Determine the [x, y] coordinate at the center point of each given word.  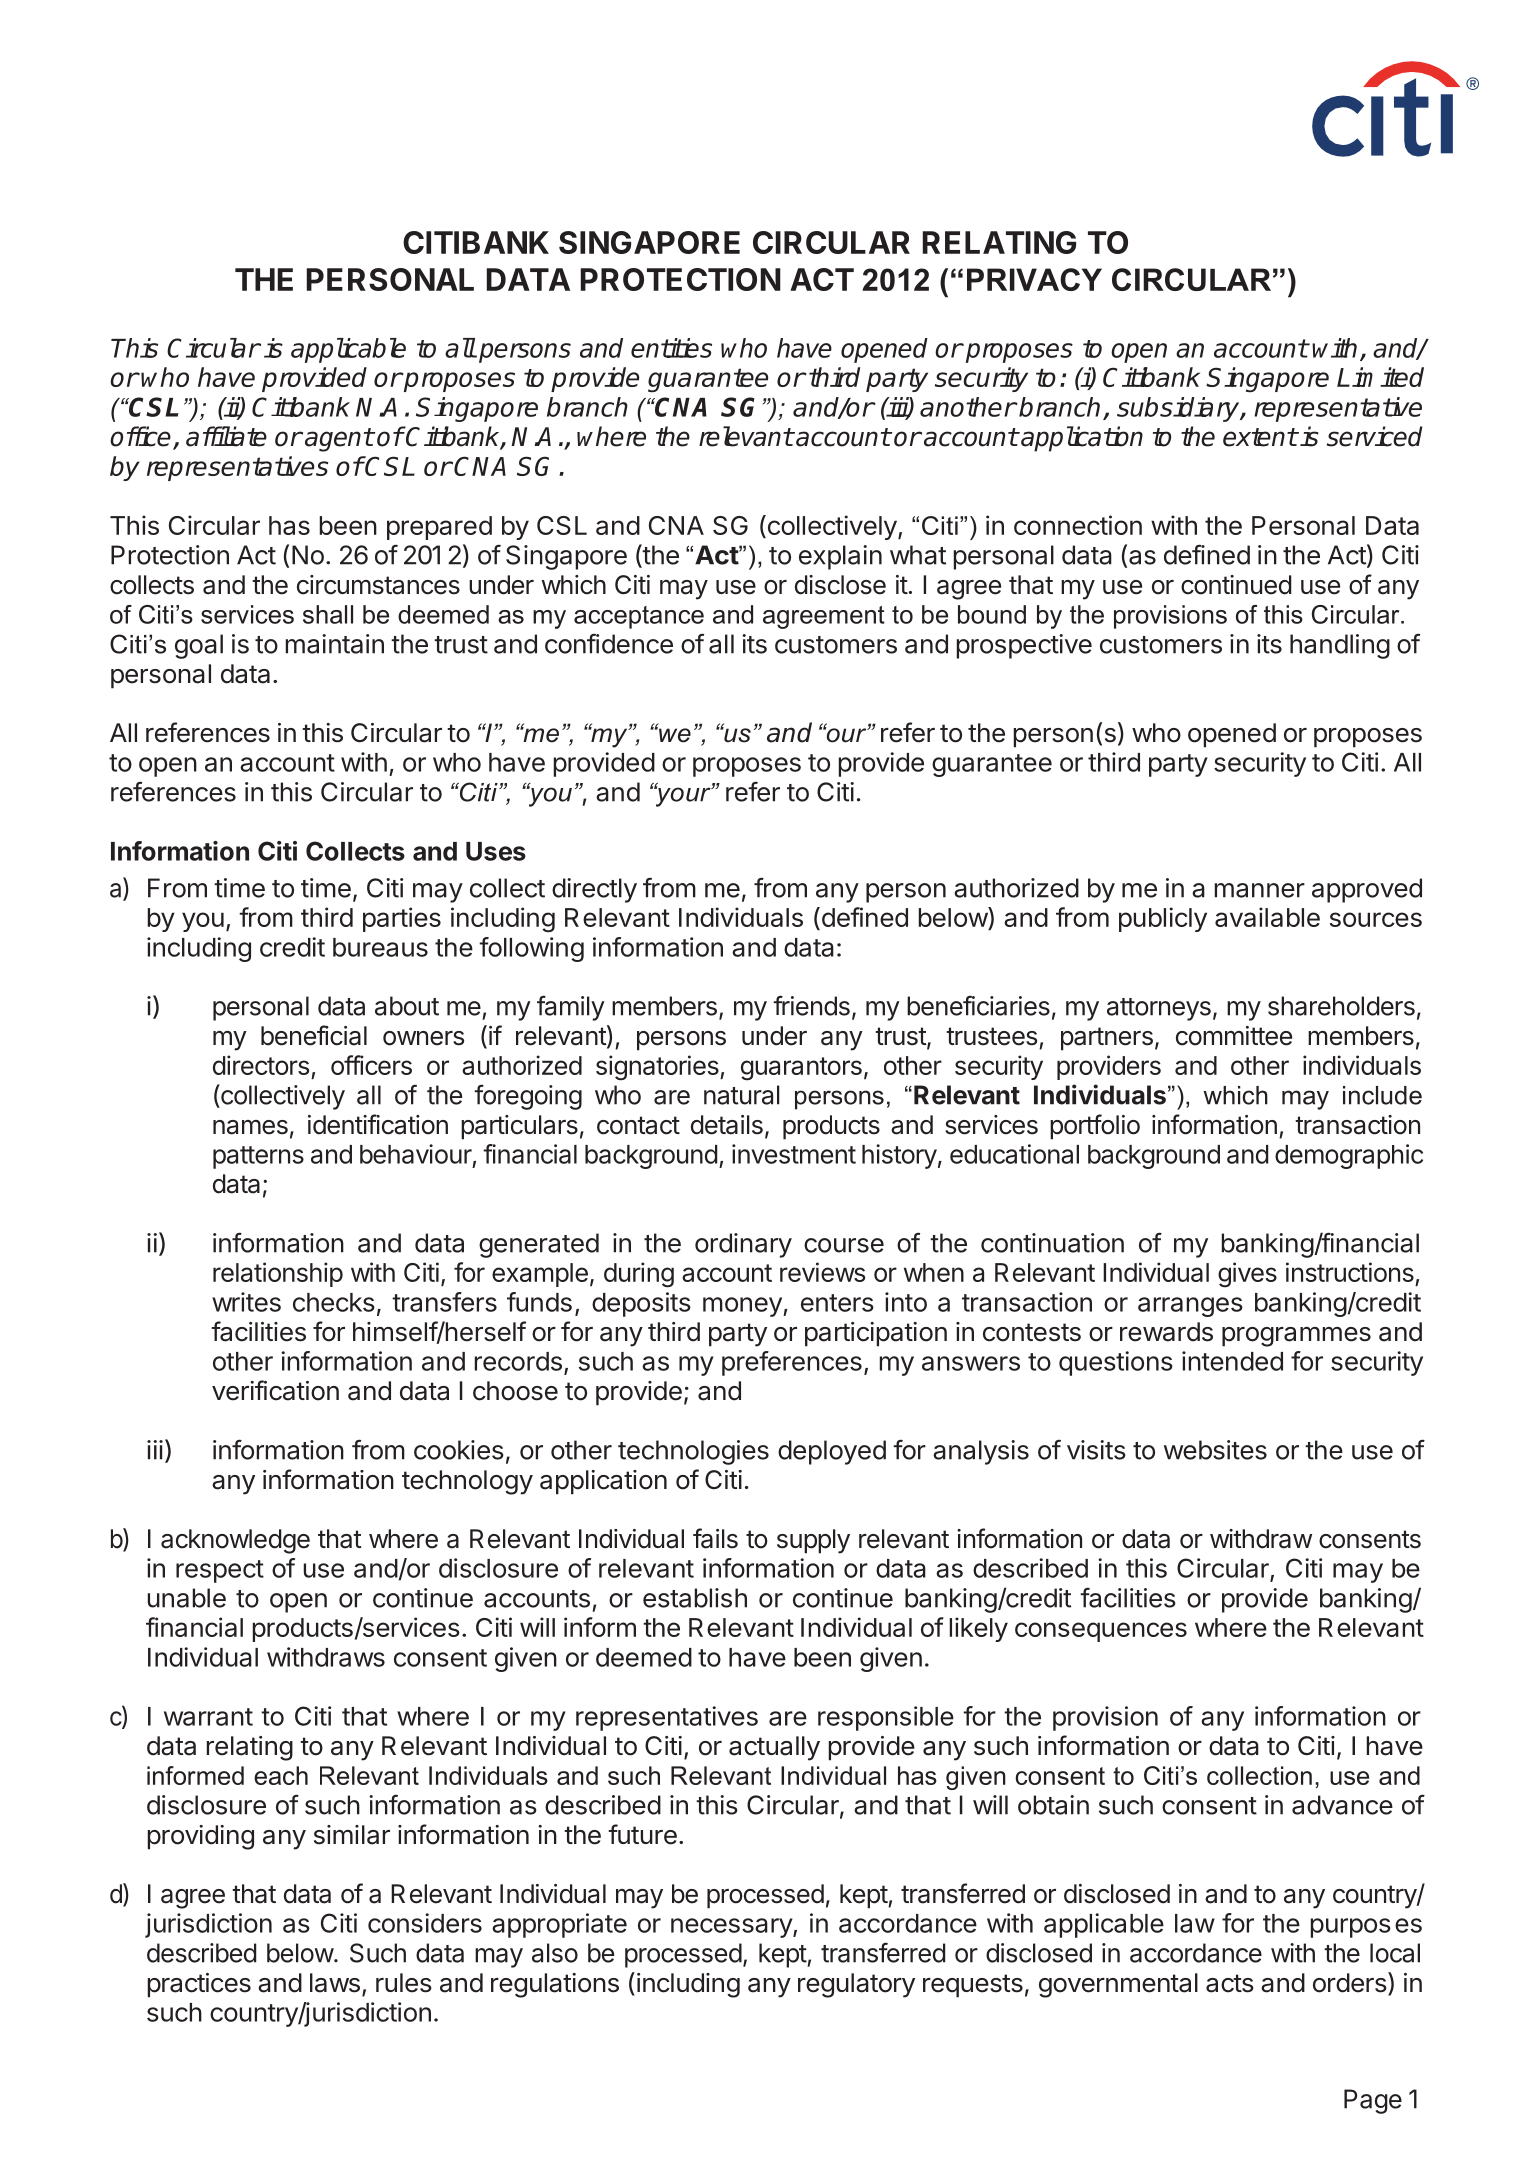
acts [1230, 1983]
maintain [335, 644]
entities [671, 348]
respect [220, 1571]
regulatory [856, 1985]
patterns [258, 1157]
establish [695, 1598]
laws [335, 1983]
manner [1260, 890]
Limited [1380, 377]
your [683, 796]
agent [339, 440]
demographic [1349, 1156]
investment [794, 1154]
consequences [1101, 1632]
